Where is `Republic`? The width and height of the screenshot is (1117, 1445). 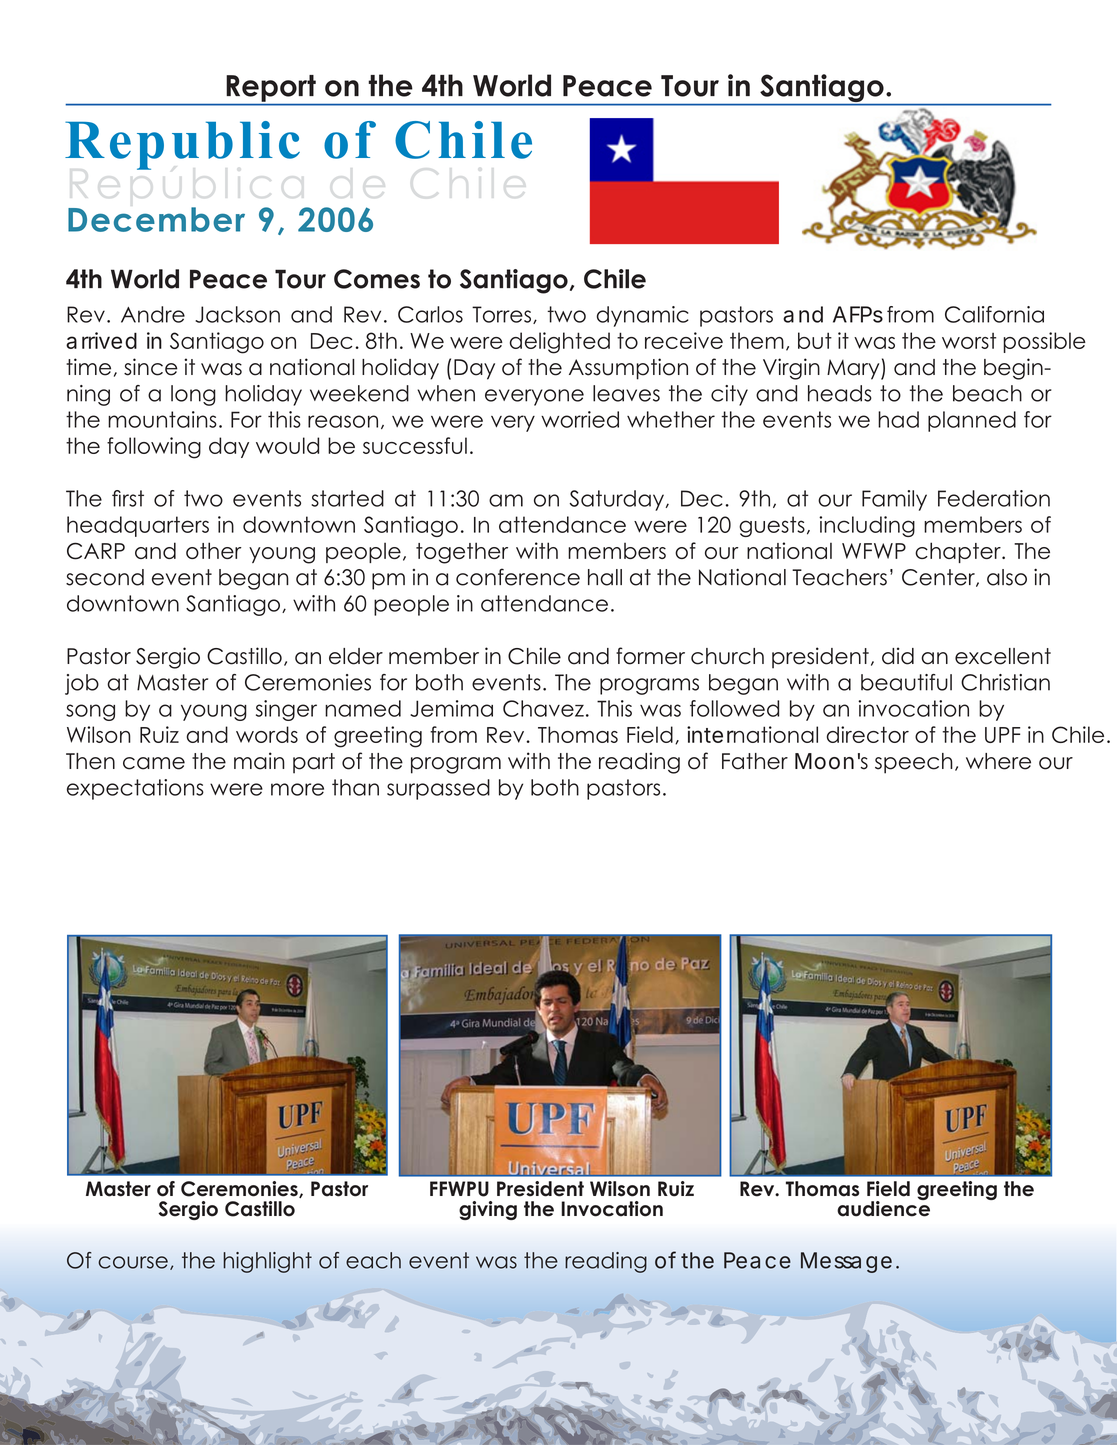 Republic is located at coordinates (182, 145).
